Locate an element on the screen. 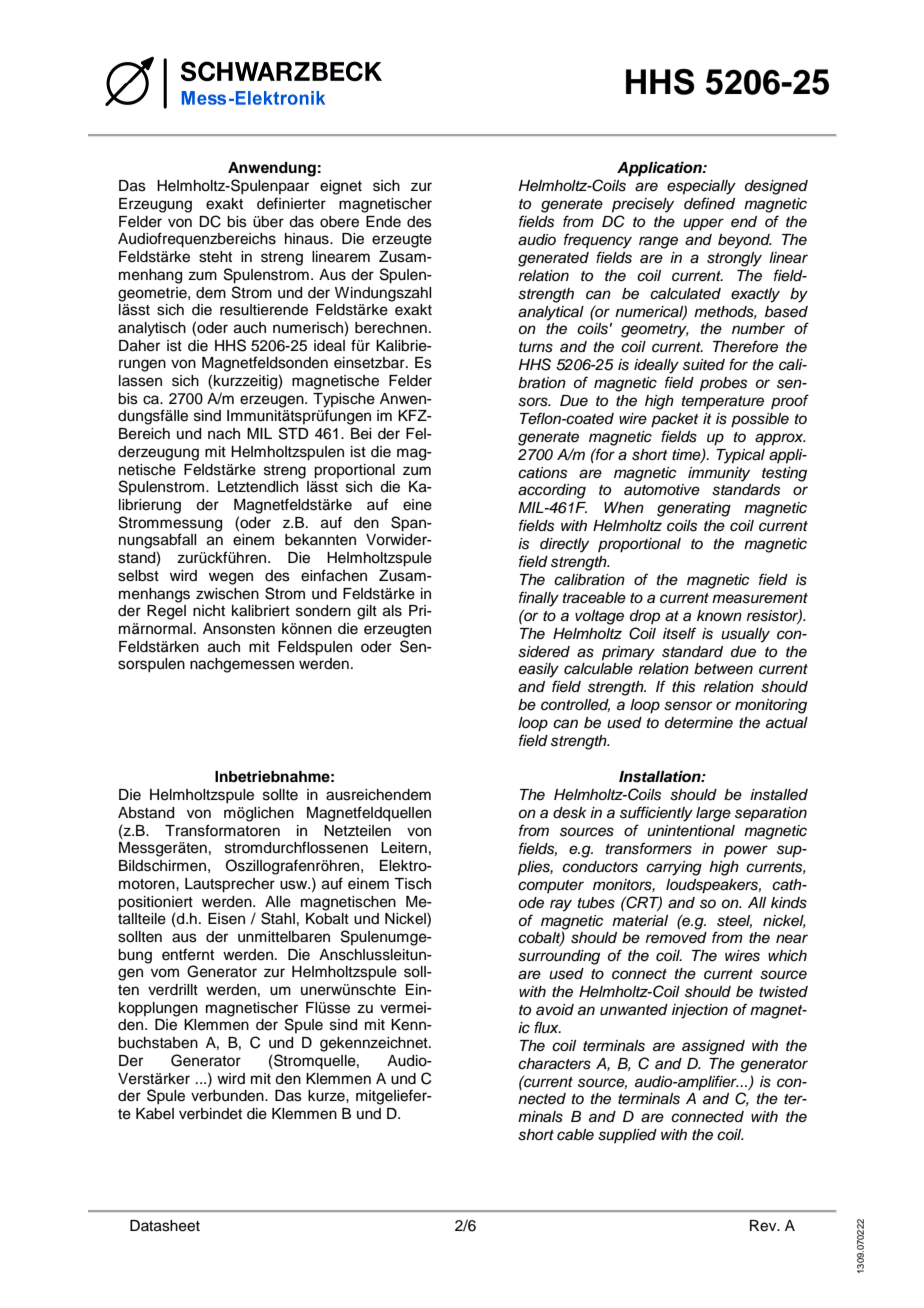 The width and height of the screenshot is (924, 1308). Datasheet is located at coordinates (165, 1226).
